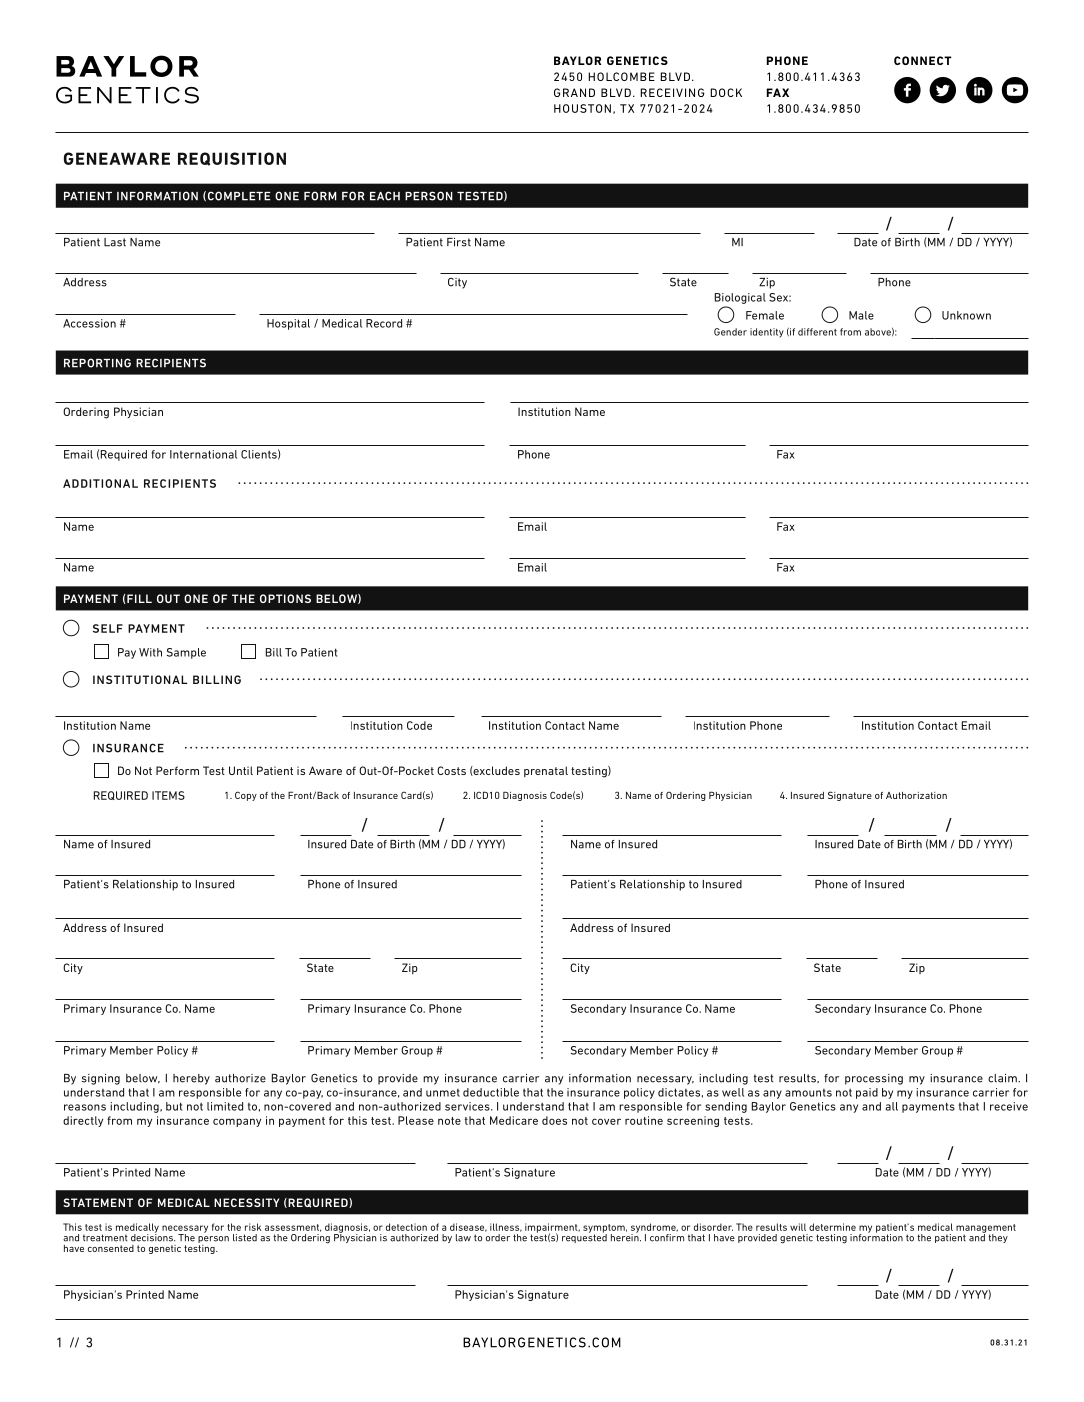 The height and width of the screenshot is (1402, 1084). Describe the element at coordinates (168, 795) in the screenshot. I see `ITEMS` at that location.
